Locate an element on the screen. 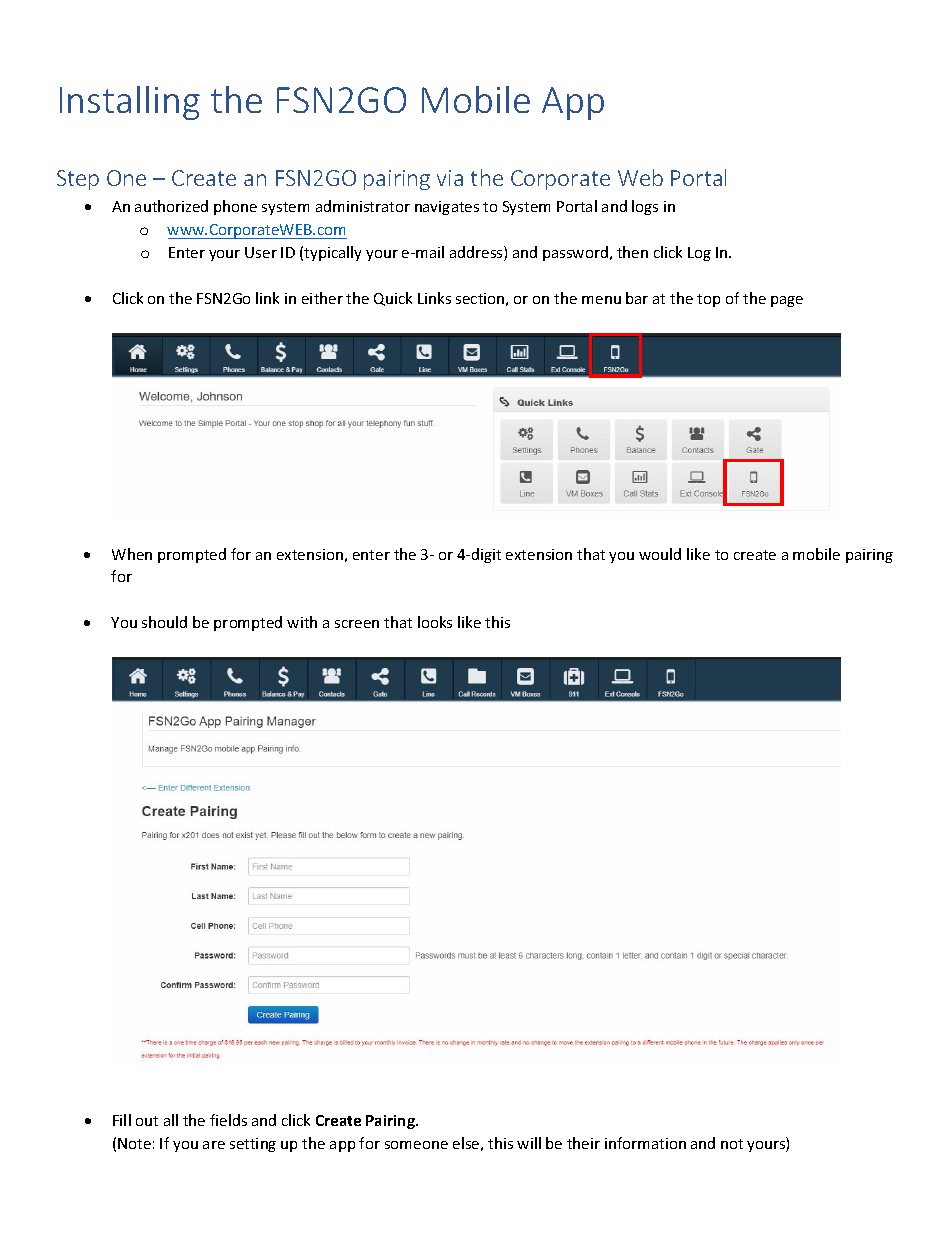 The image size is (952, 1233). screen is located at coordinates (357, 624).
